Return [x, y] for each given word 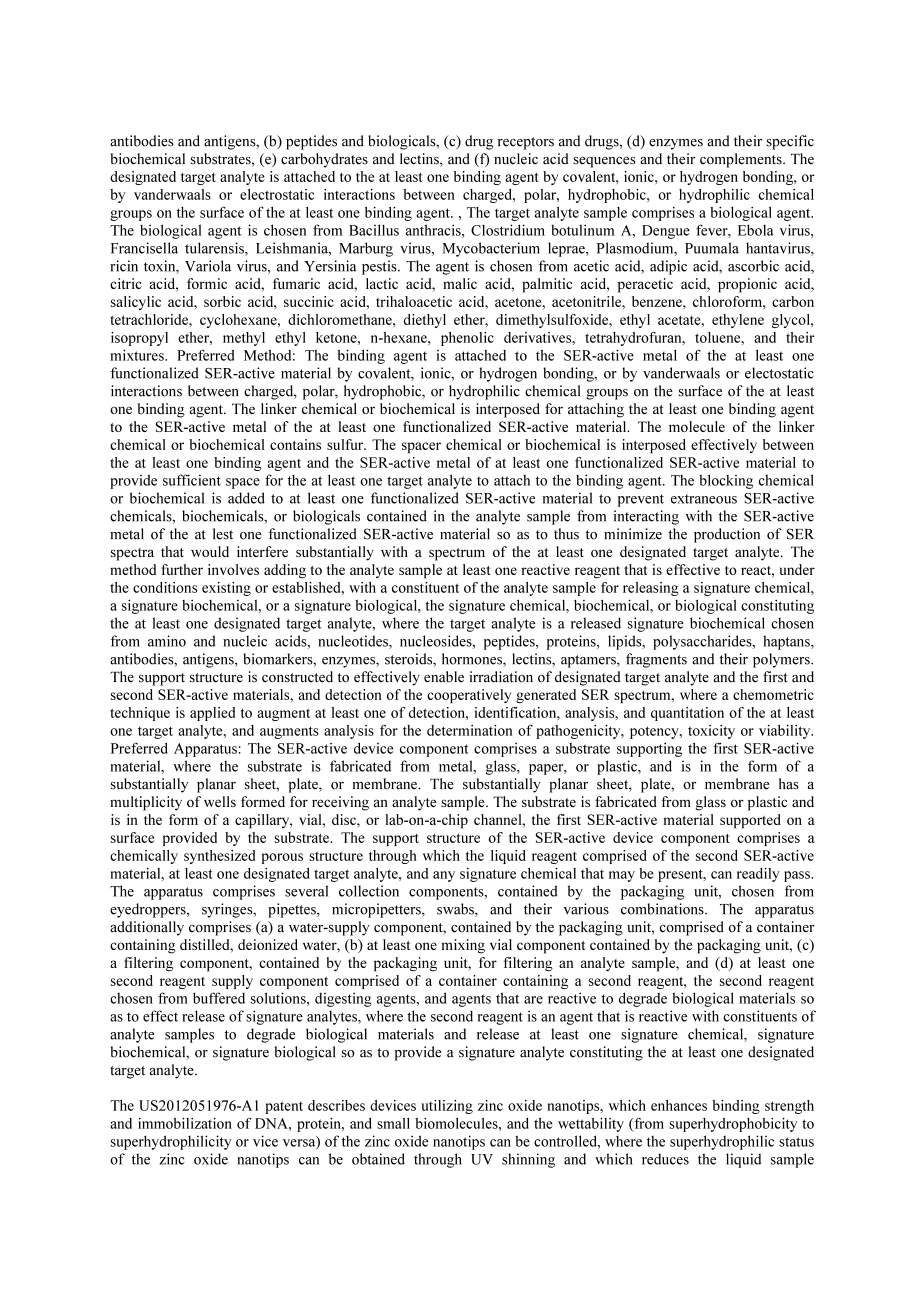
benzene [658, 301]
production [727, 535]
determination [469, 730]
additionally [147, 928]
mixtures [138, 355]
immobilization [185, 1123]
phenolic [467, 339]
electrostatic [277, 194]
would [210, 551]
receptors [526, 143]
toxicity [711, 732]
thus [566, 534]
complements [742, 160]
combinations [663, 909]
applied [212, 714]
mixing [463, 946]
